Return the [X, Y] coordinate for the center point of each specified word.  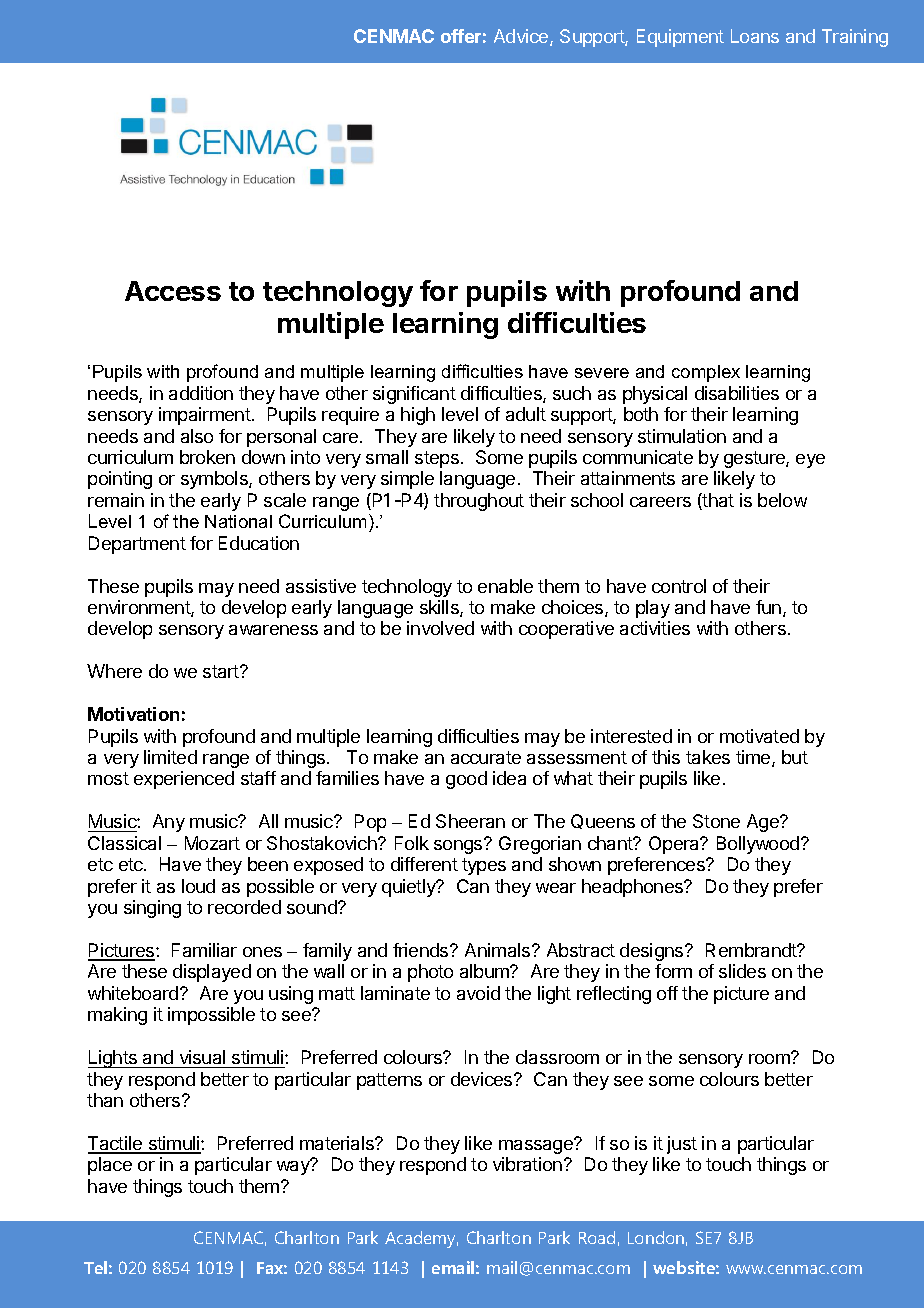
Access [173, 291]
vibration [527, 1164]
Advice [522, 37]
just [682, 1145]
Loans [755, 36]
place [110, 1166]
